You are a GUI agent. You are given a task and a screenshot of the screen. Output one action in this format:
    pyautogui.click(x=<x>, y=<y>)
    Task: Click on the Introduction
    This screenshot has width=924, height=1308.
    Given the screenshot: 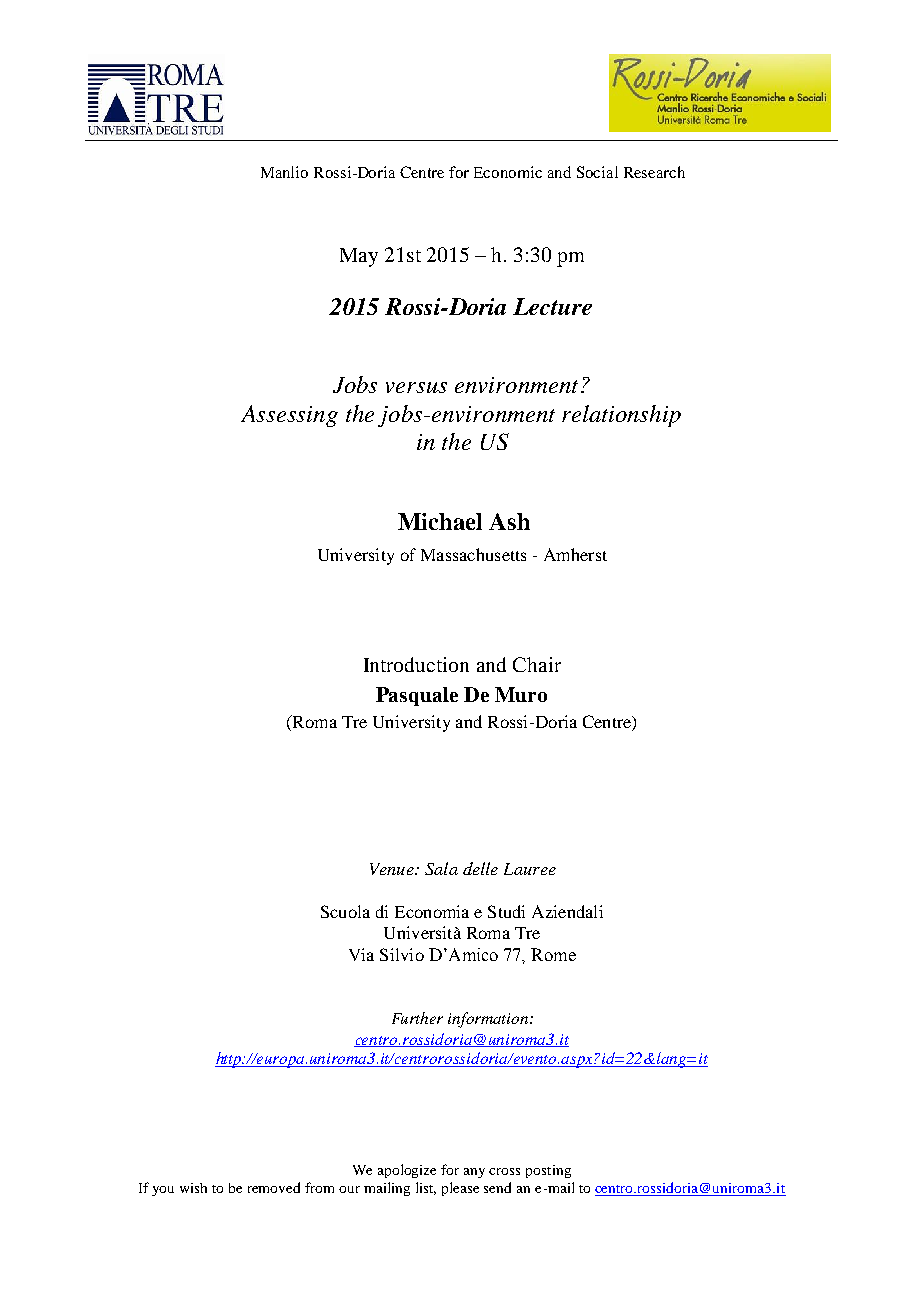 What is the action you would take?
    pyautogui.click(x=416, y=664)
